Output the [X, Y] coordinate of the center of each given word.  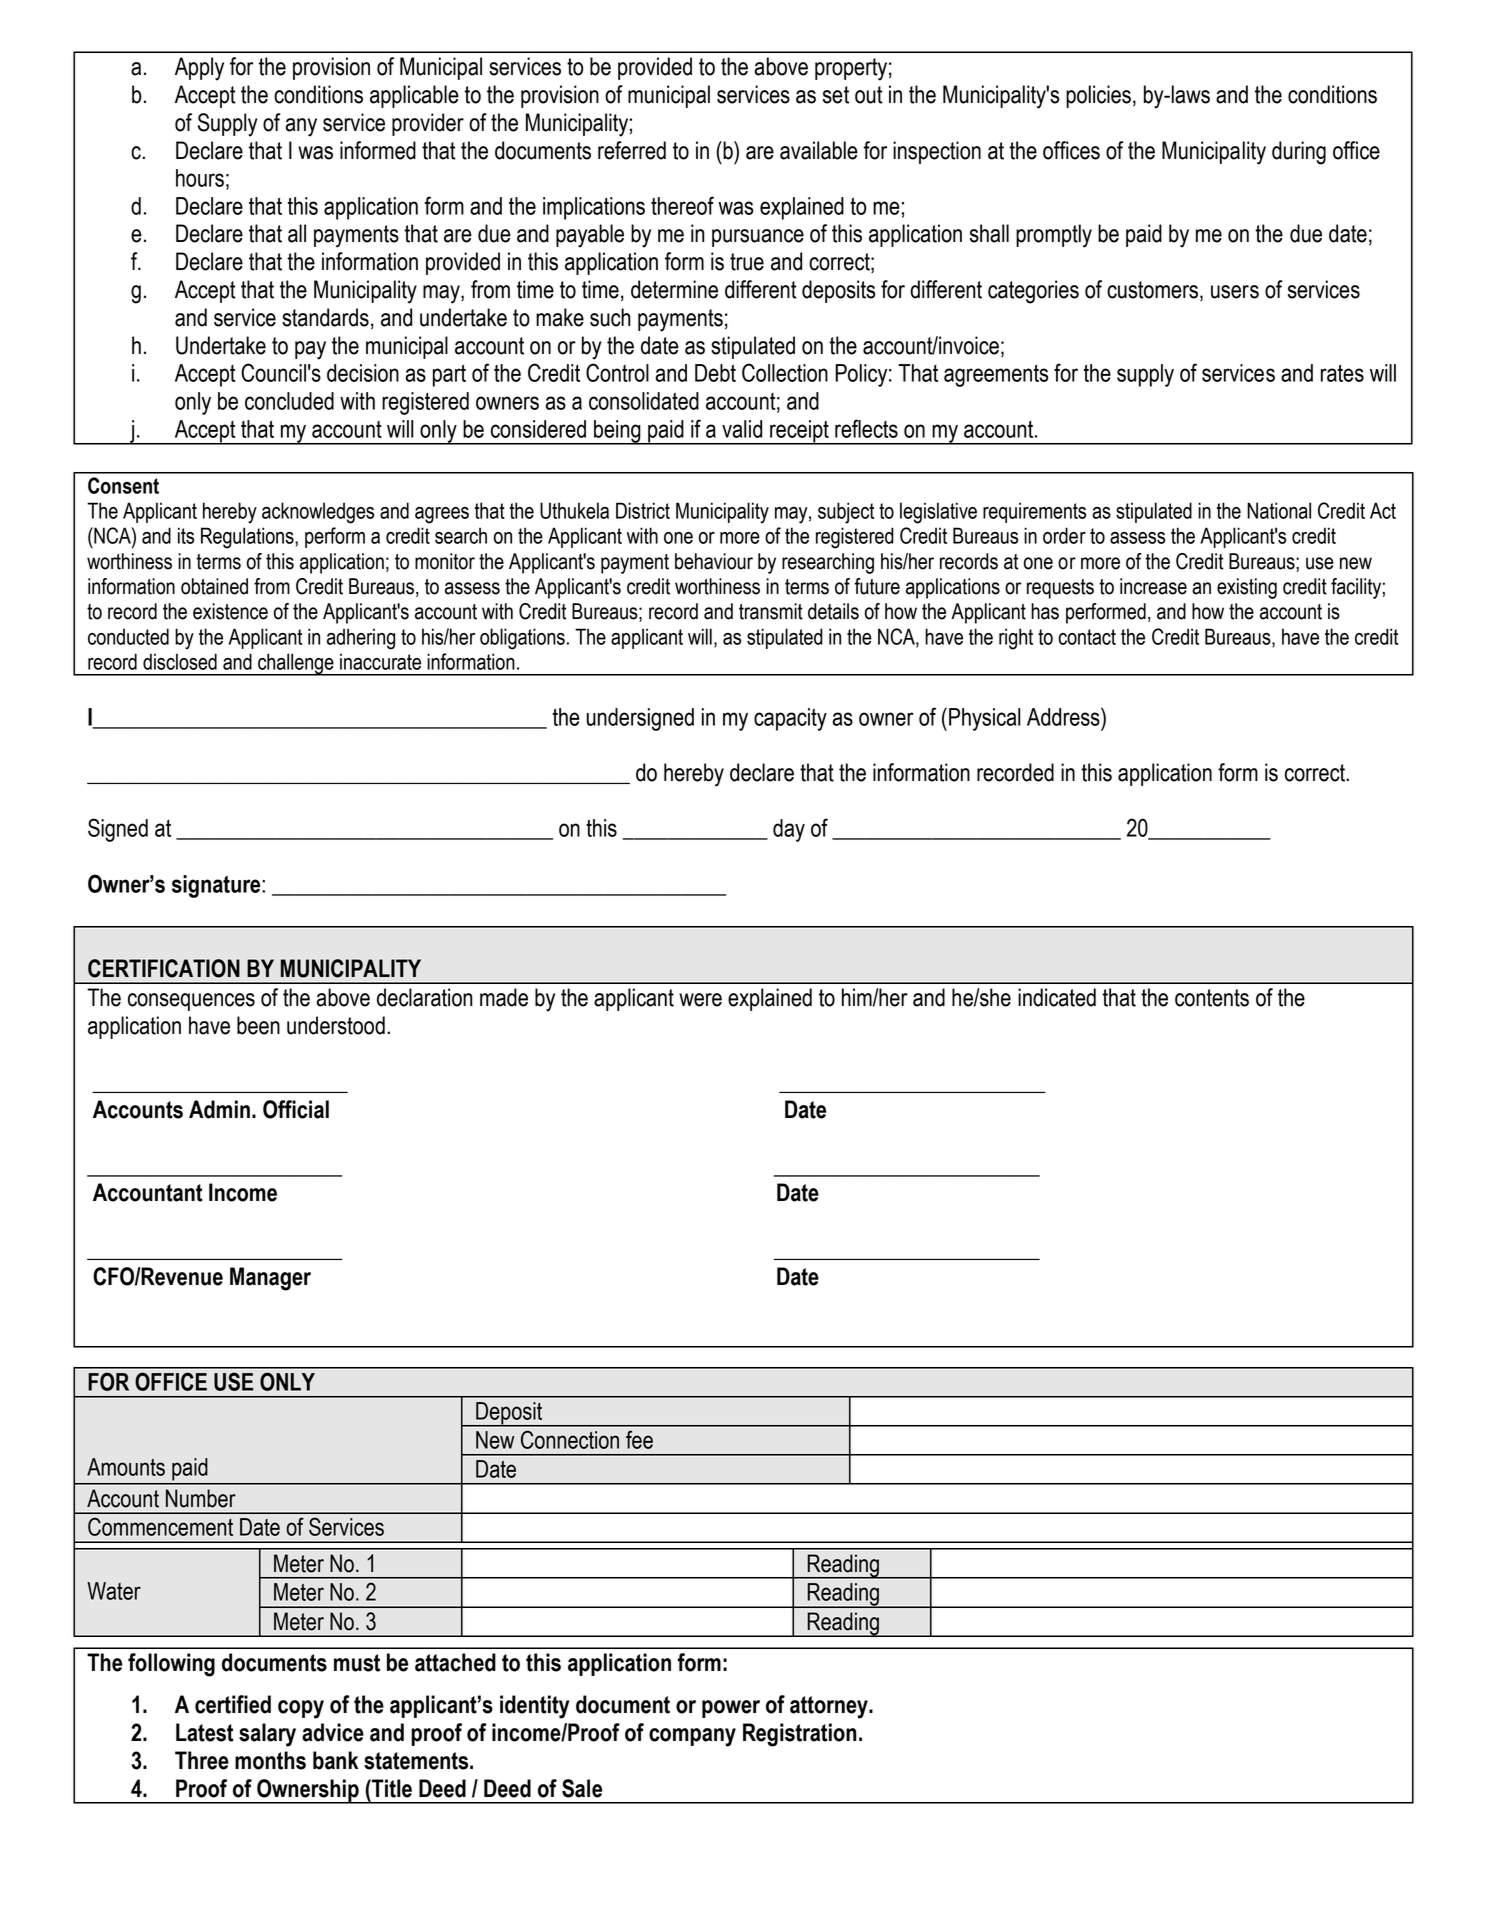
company [692, 1737]
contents [1212, 998]
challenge [296, 664]
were [700, 1000]
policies [1098, 96]
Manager [270, 1279]
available [819, 150]
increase [1153, 586]
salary [267, 1735]
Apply [199, 69]
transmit [771, 611]
